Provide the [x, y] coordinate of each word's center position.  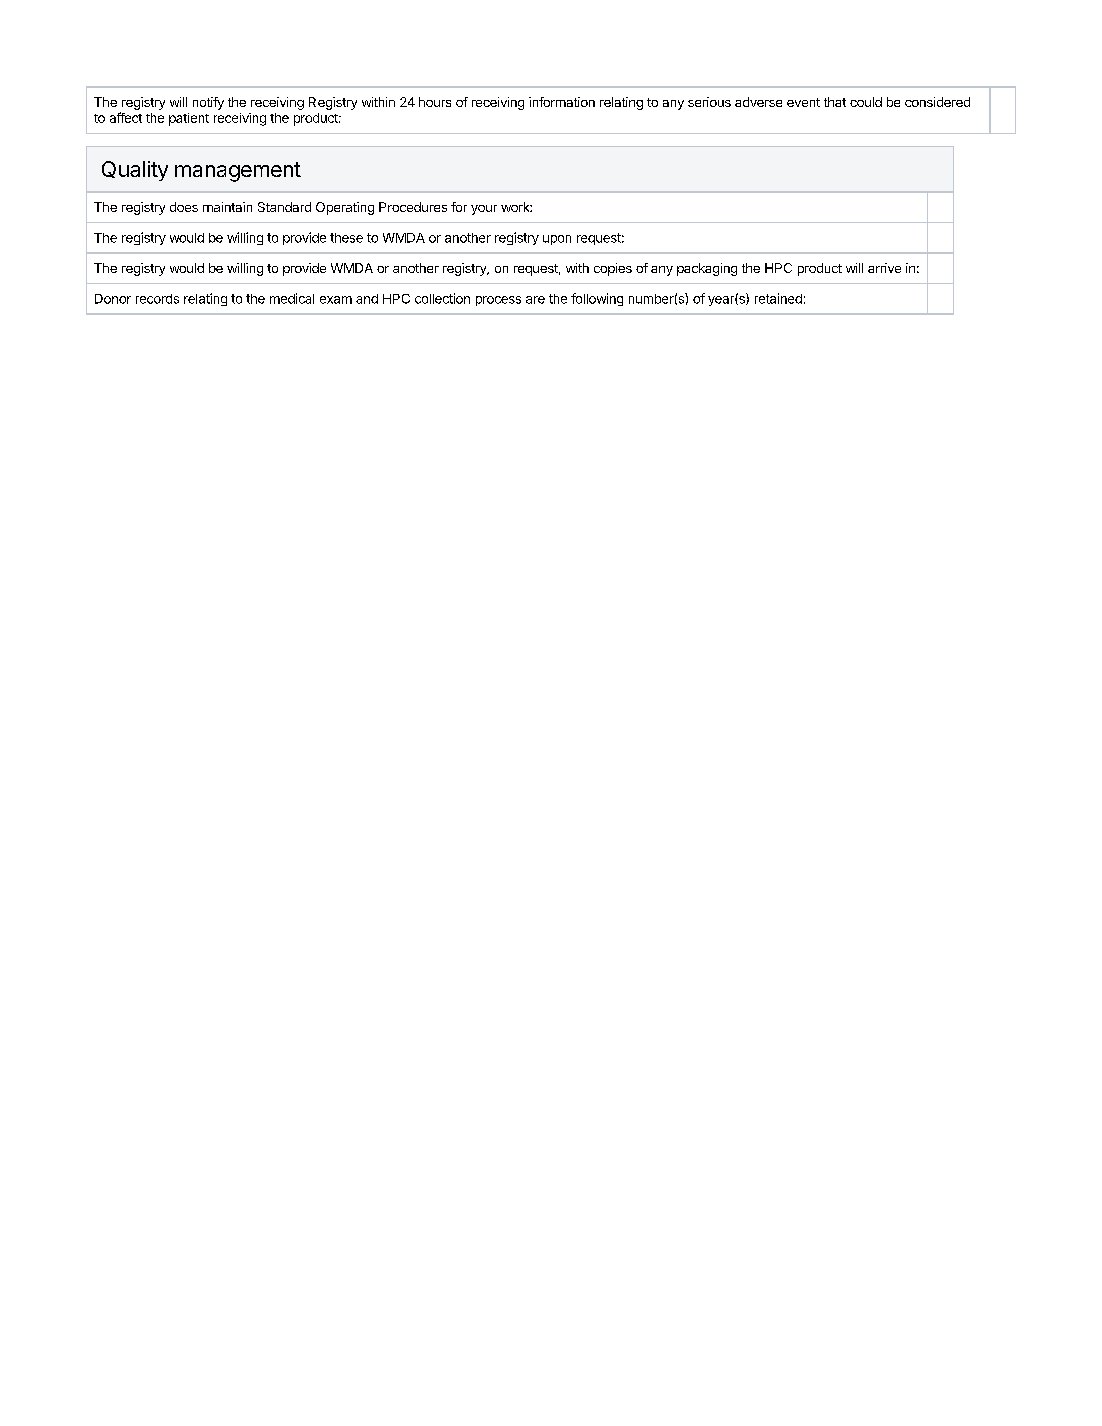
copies [613, 269]
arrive [884, 268]
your [484, 210]
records [157, 299]
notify [208, 103]
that [835, 102]
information [562, 102]
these [346, 238]
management [238, 172]
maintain [227, 207]
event [803, 102]
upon [557, 240]
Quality [135, 171]
